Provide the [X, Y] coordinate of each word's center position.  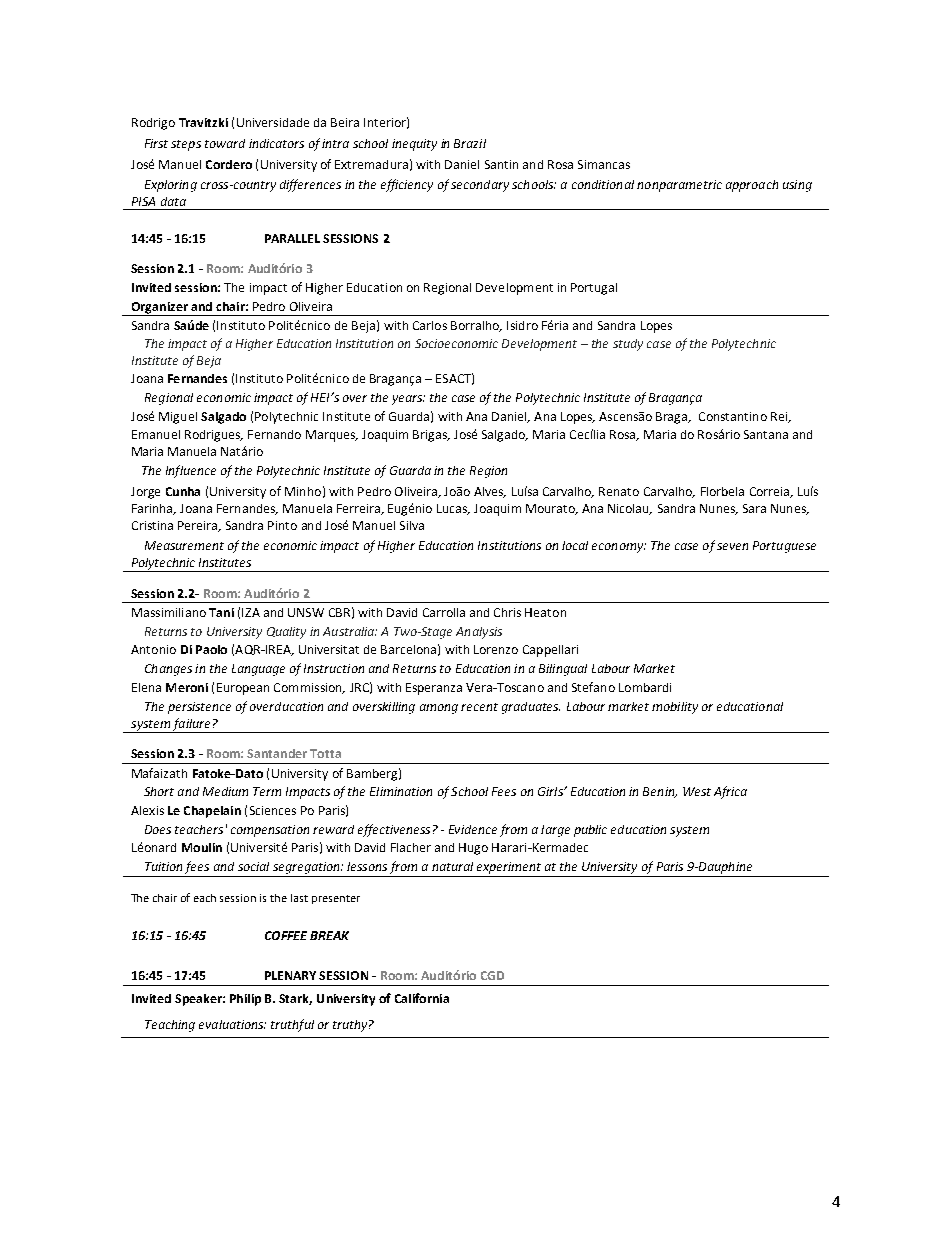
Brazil [470, 143]
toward [225, 143]
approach [752, 186]
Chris [507, 612]
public [590, 831]
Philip [245, 1000]
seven [732, 546]
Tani [221, 612]
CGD [492, 975]
